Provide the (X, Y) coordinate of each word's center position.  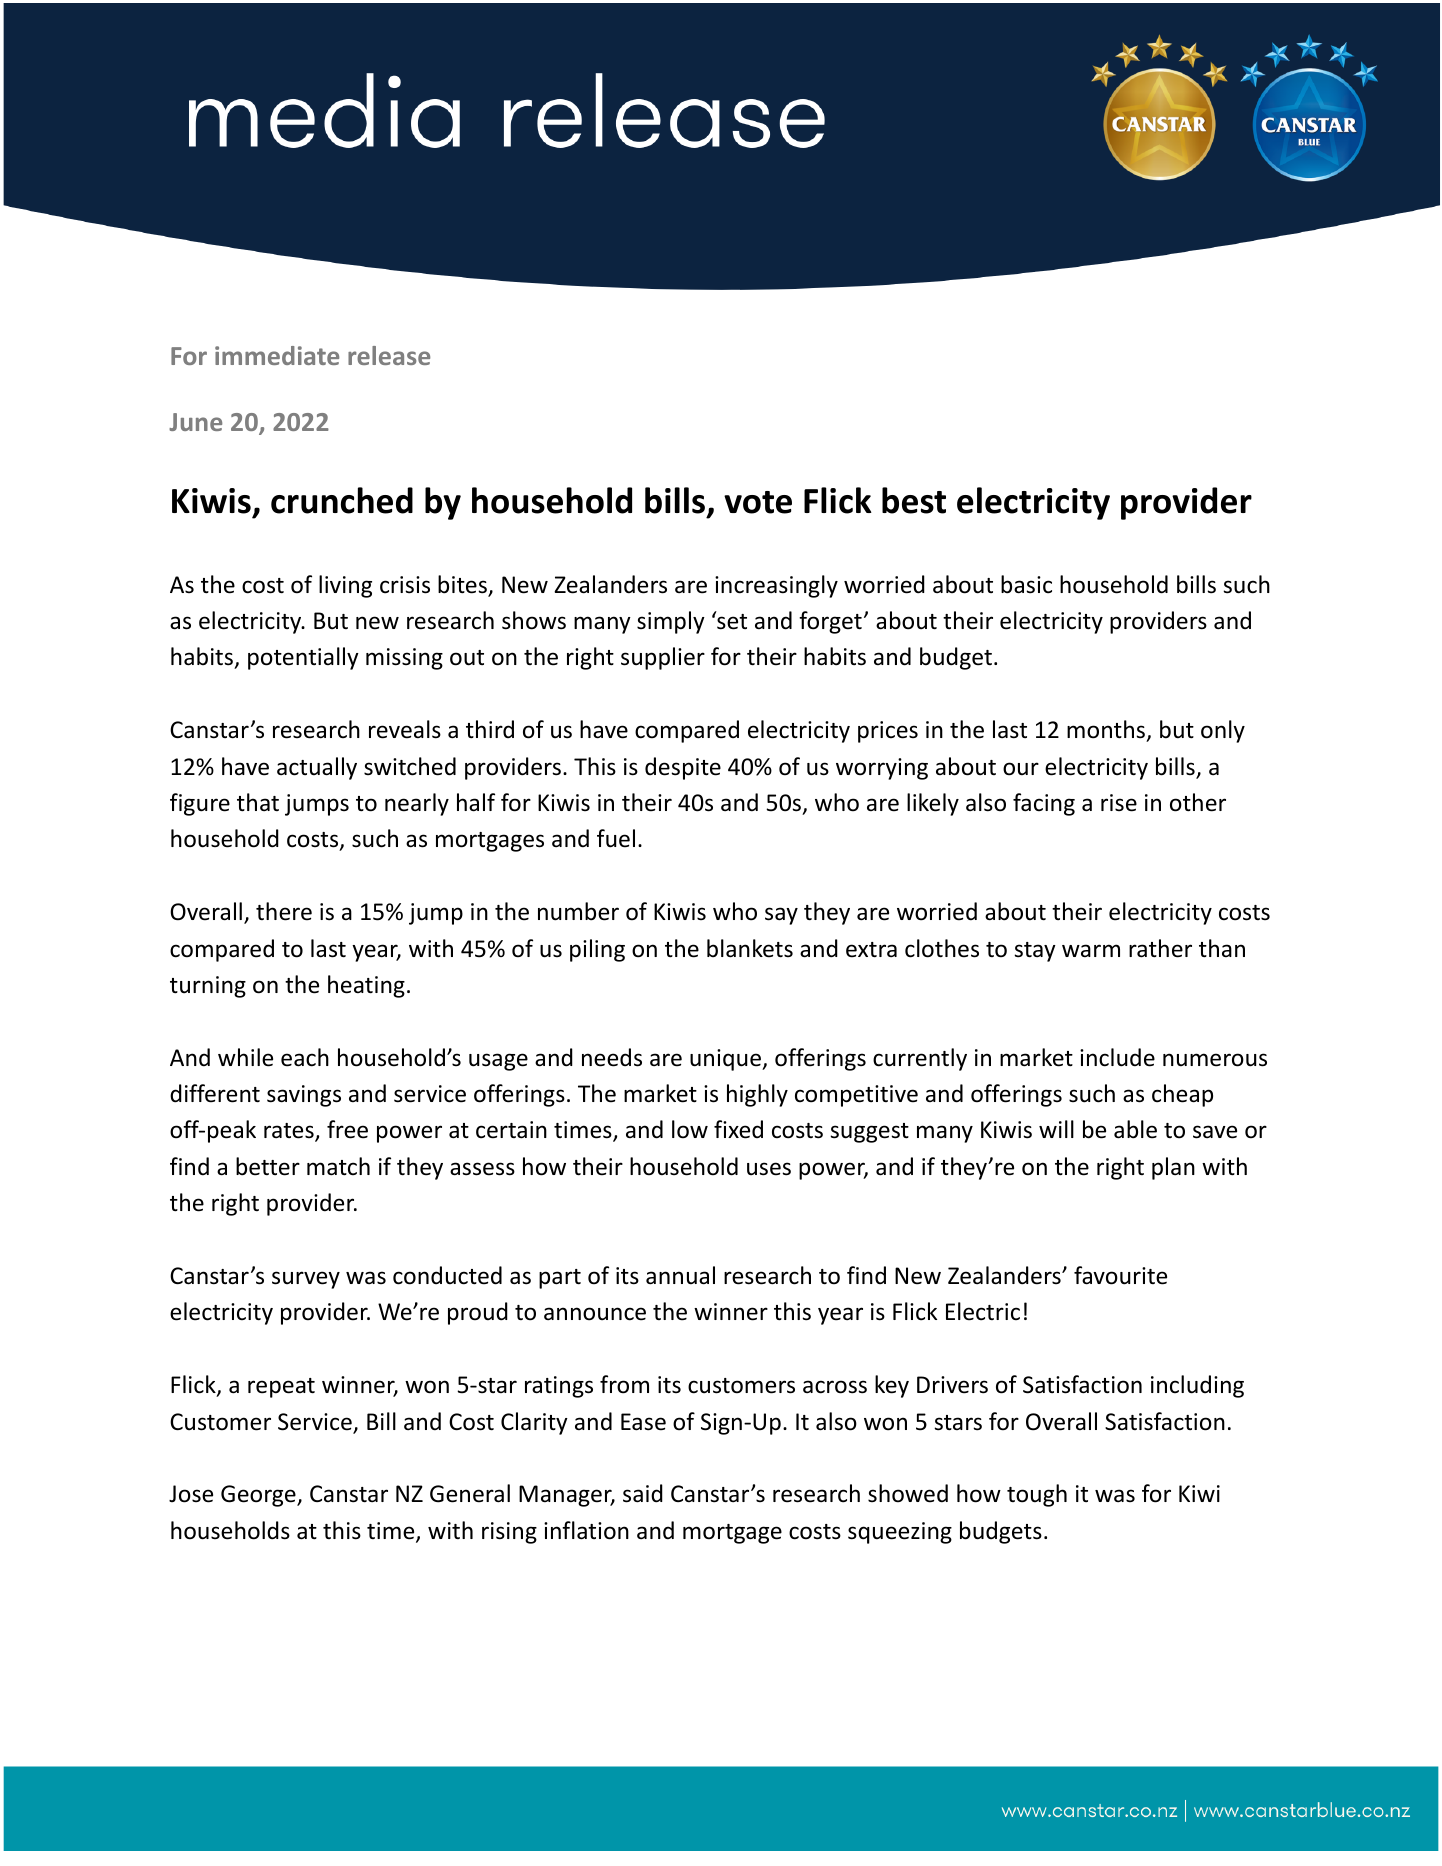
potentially (303, 658)
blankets (750, 948)
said (643, 1493)
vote (758, 502)
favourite (1120, 1275)
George (259, 1496)
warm (1091, 950)
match (338, 1166)
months (1107, 730)
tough (1037, 1495)
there (284, 911)
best (914, 500)
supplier (663, 658)
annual (680, 1275)
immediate (277, 355)
